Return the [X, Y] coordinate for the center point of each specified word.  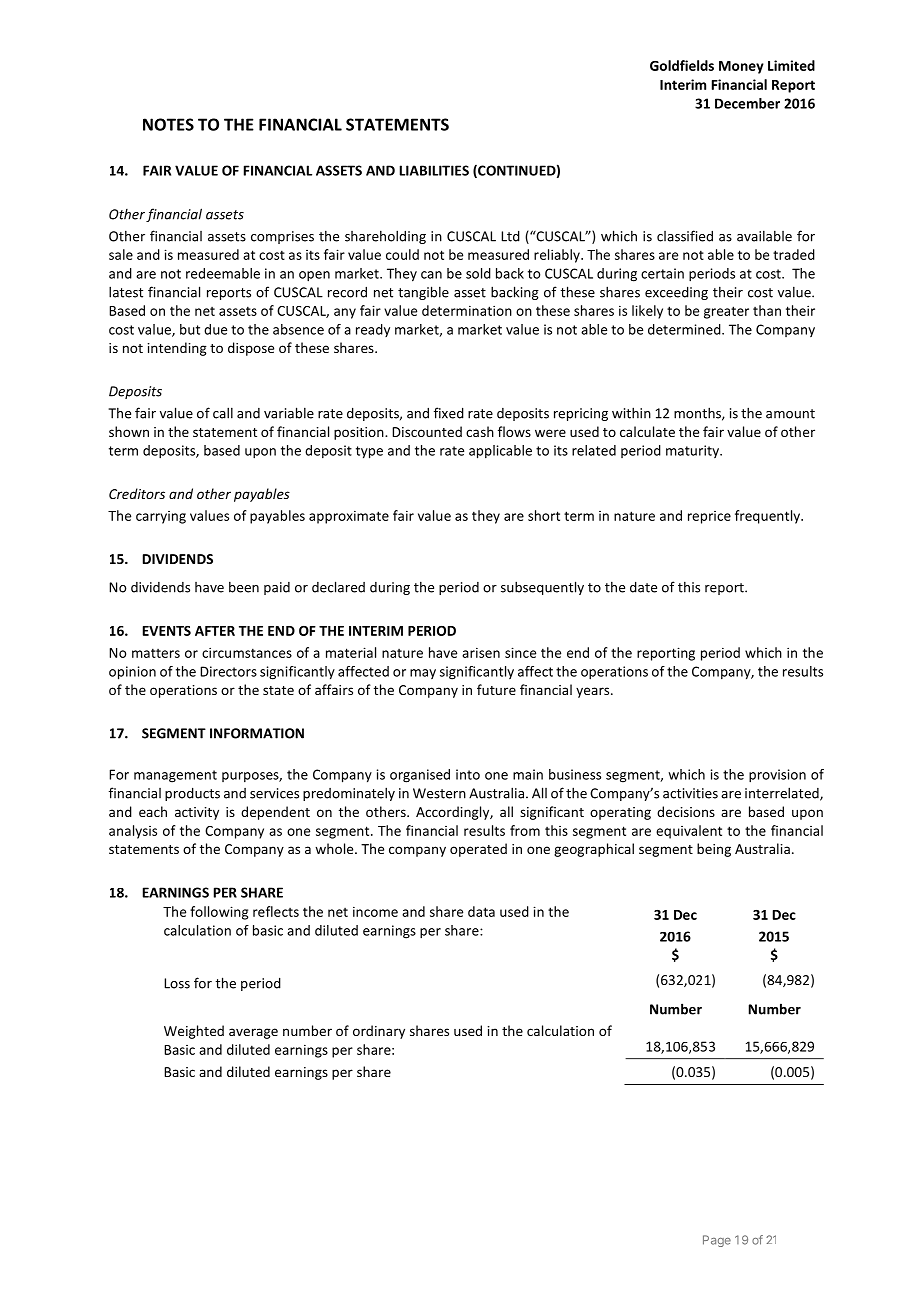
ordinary [379, 1032]
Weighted [194, 1032]
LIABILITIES [434, 170]
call [223, 413]
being [714, 850]
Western [439, 793]
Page [717, 1241]
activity [197, 813]
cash [480, 431]
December [747, 103]
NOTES [168, 124]
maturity [693, 451]
